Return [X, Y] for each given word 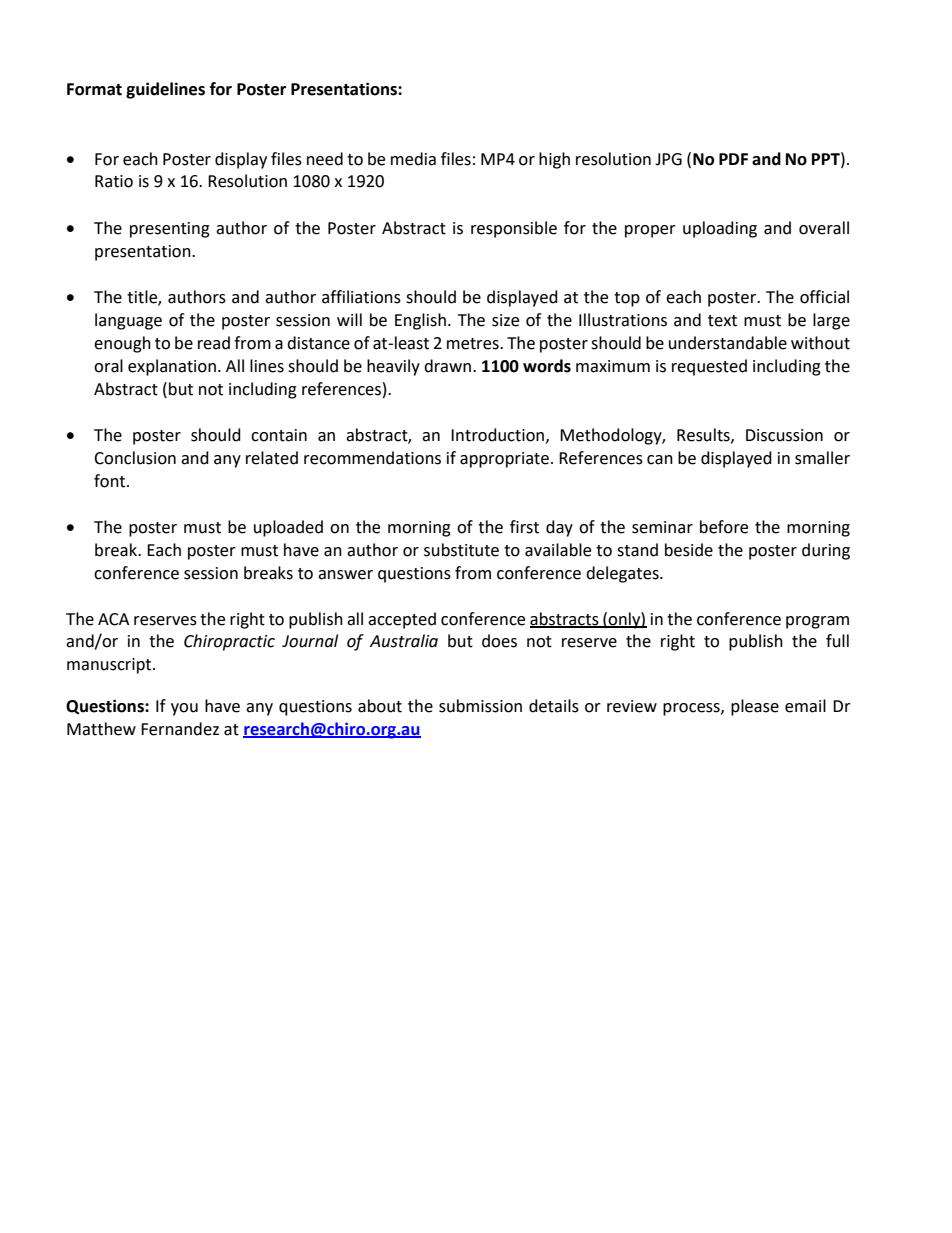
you [184, 709]
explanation [172, 367]
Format [94, 89]
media [413, 159]
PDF [733, 159]
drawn [449, 366]
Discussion [784, 435]
